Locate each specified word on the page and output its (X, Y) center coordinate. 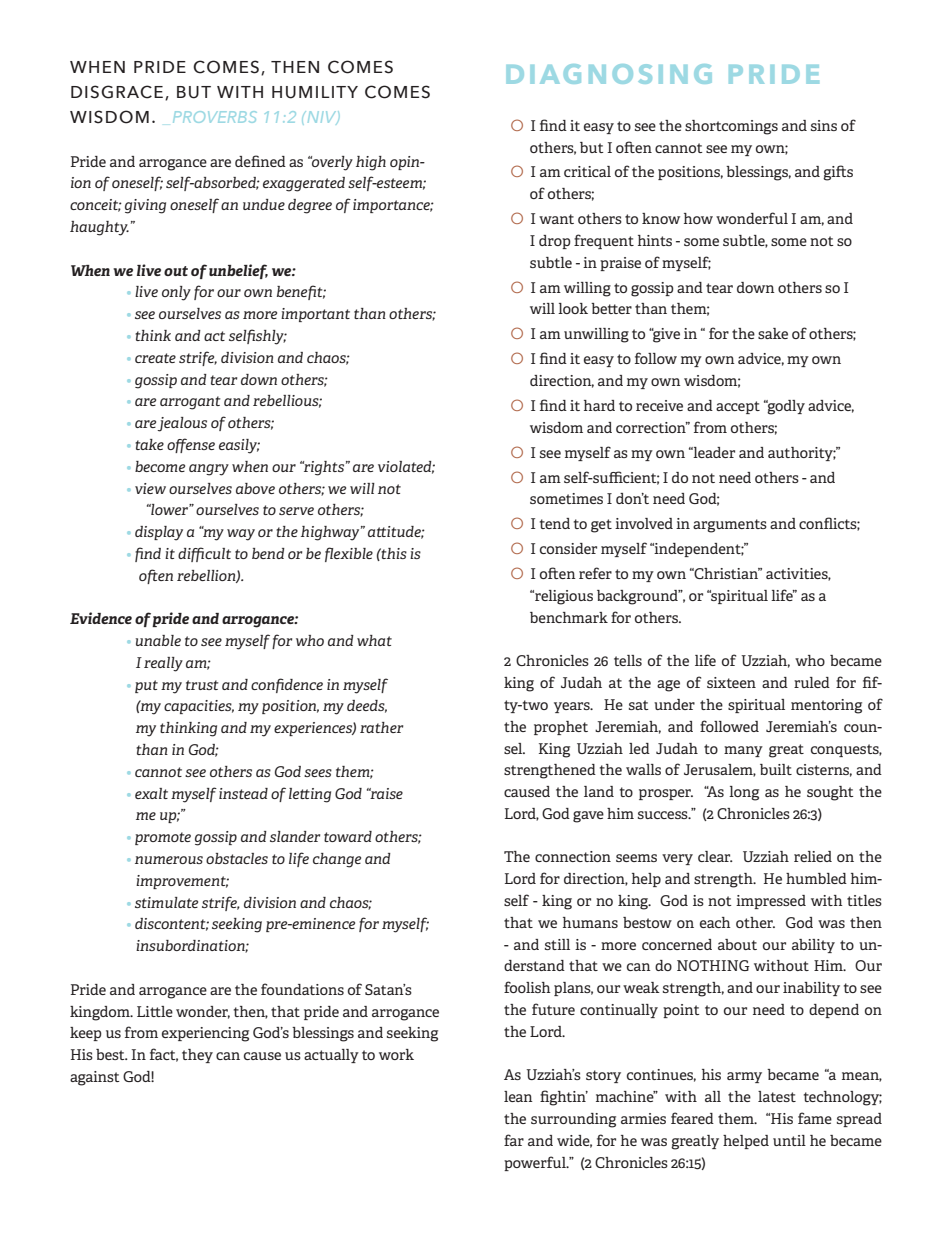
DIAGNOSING (609, 74)
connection (573, 856)
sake (773, 333)
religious (563, 597)
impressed (771, 902)
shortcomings (731, 127)
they (197, 1056)
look (573, 308)
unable (158, 640)
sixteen (731, 682)
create (155, 358)
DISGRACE (117, 92)
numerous (169, 860)
